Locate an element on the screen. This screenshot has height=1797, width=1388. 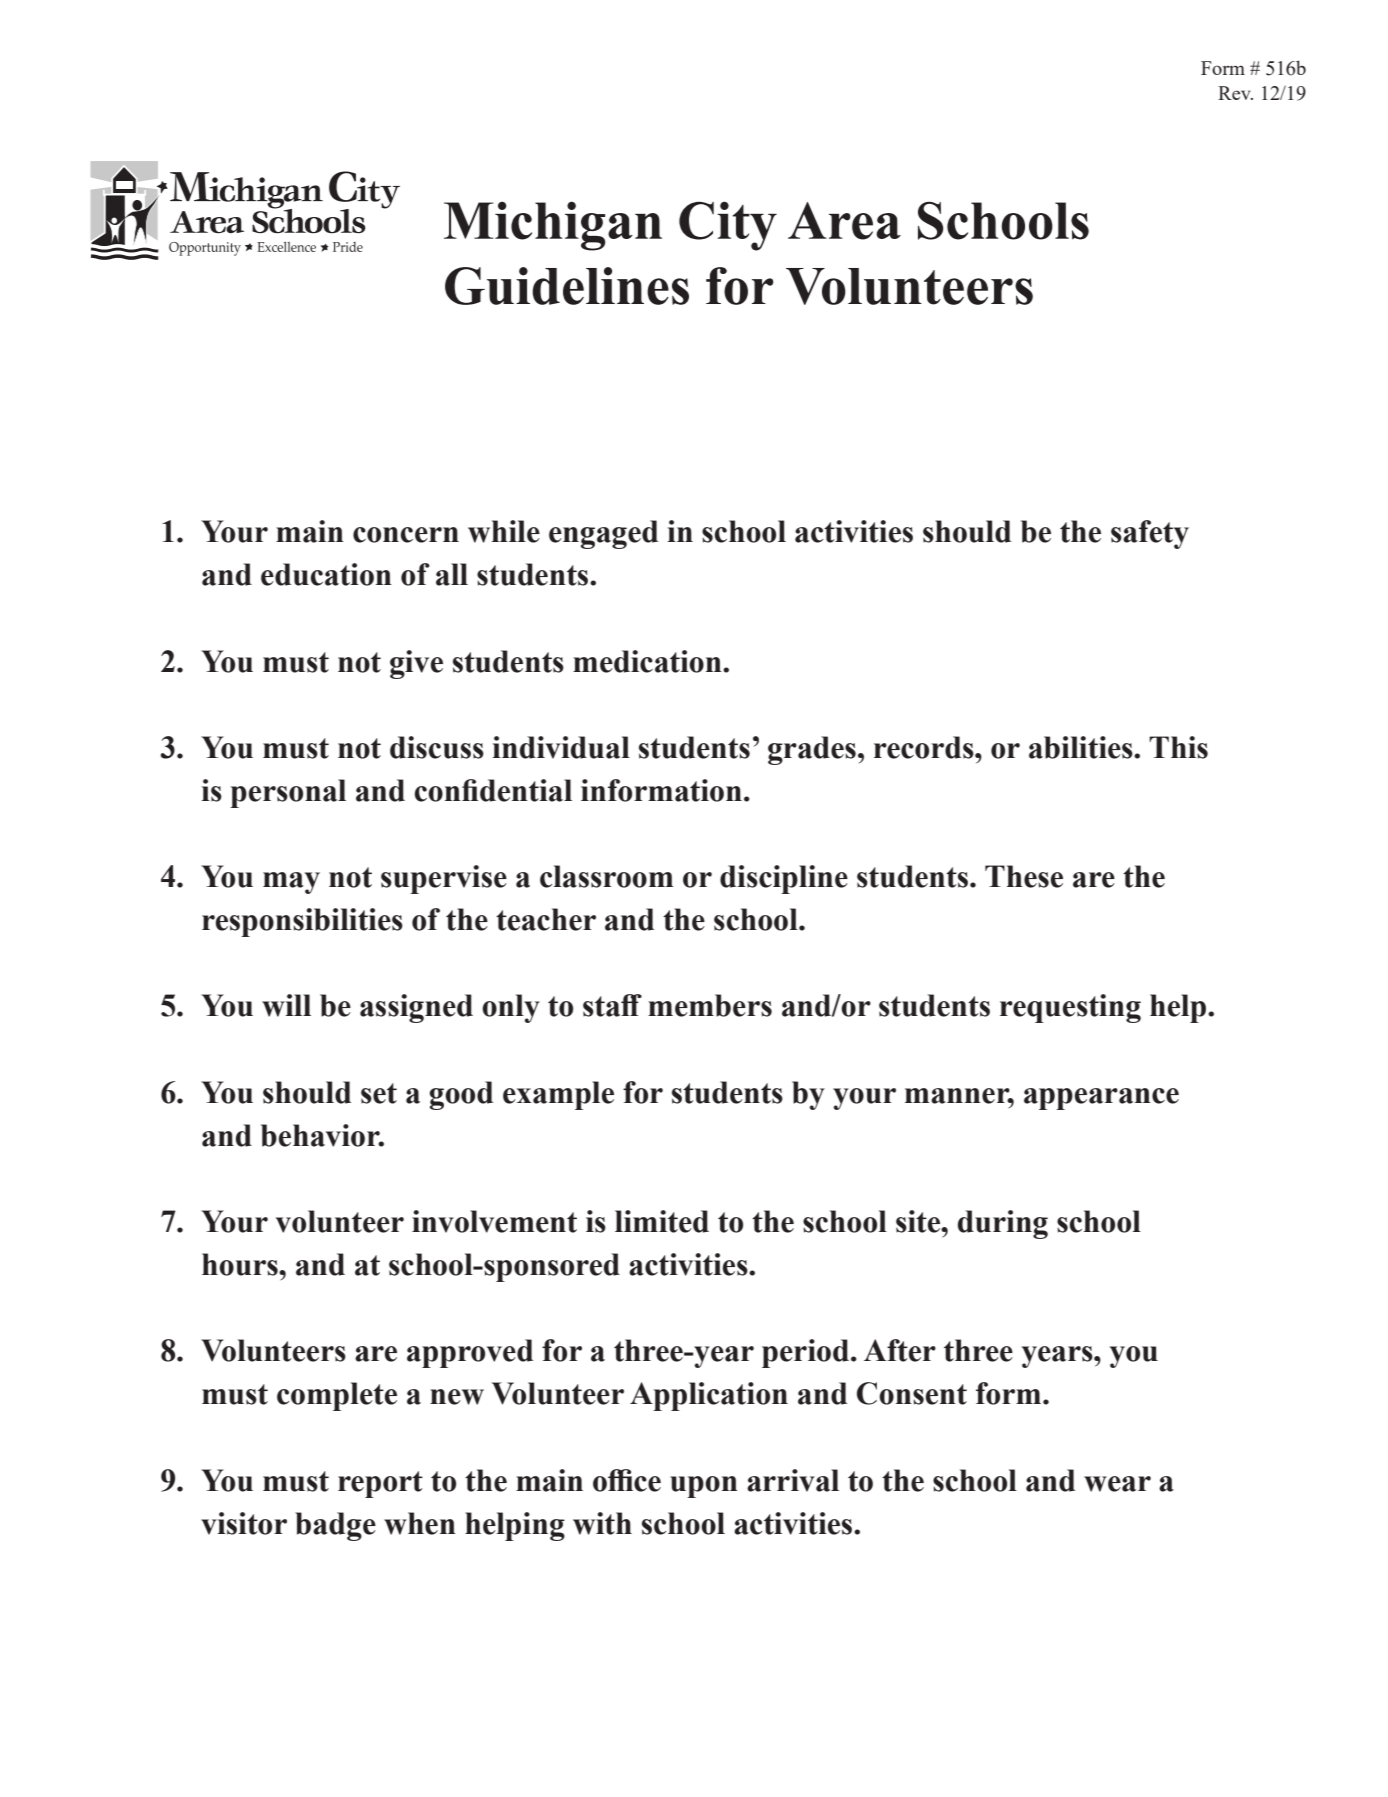
medication is located at coordinates (648, 661).
